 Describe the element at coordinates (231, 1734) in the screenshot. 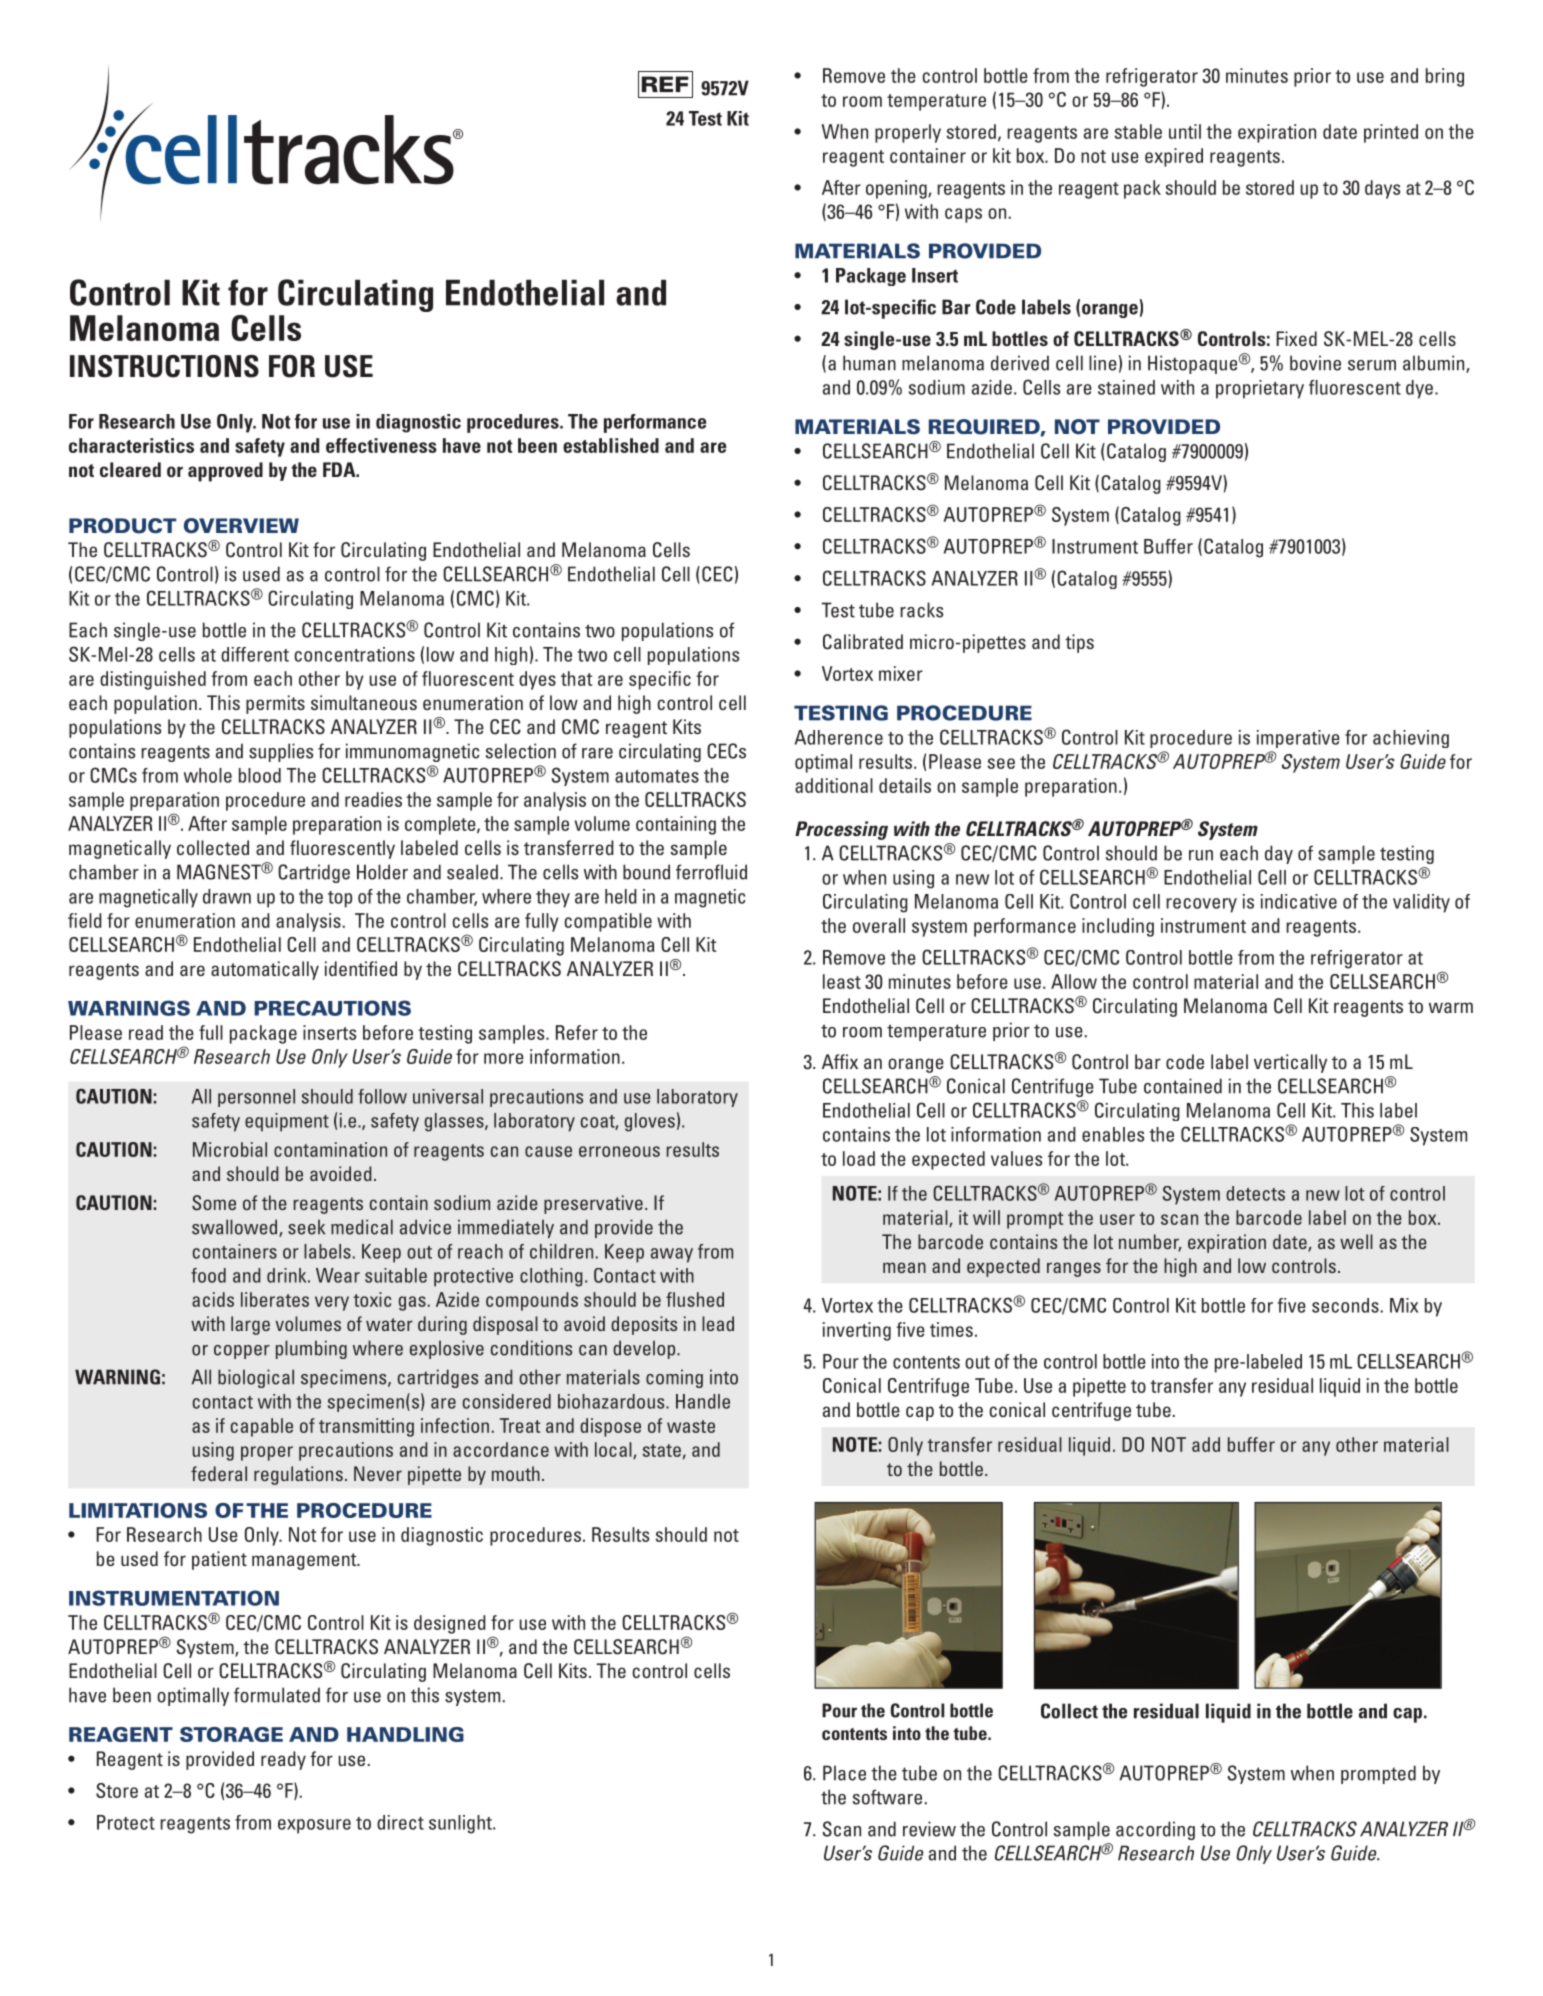

I see `STORAGE` at that location.
